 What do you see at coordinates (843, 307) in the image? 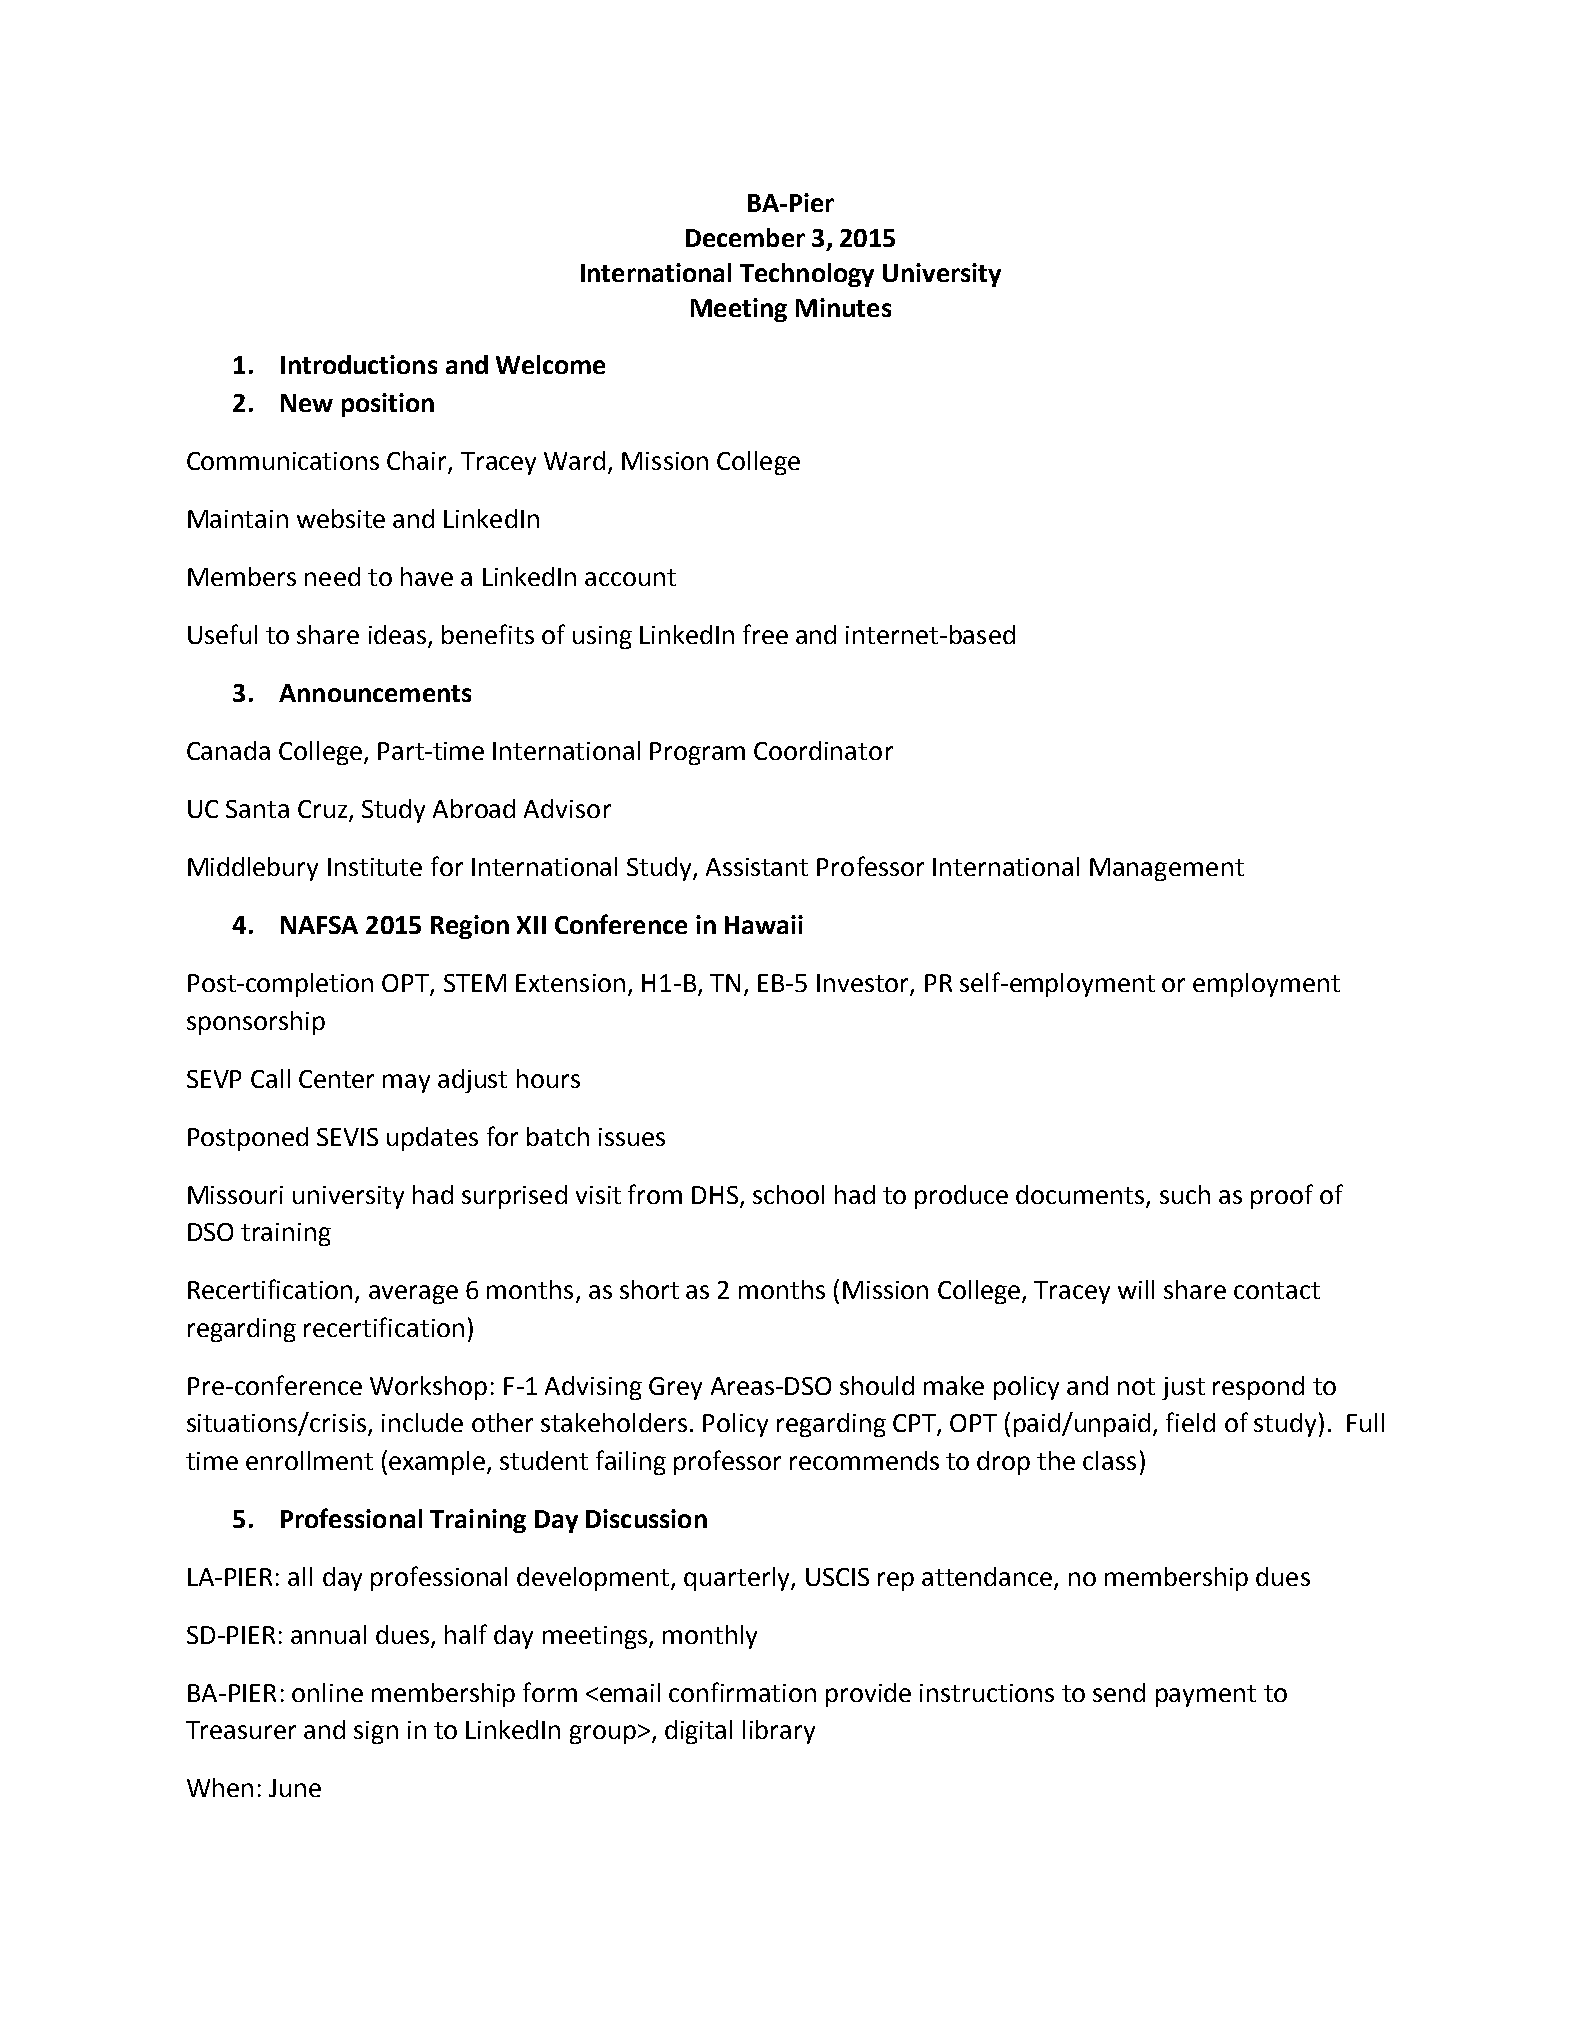
I see `Minutes` at bounding box center [843, 307].
